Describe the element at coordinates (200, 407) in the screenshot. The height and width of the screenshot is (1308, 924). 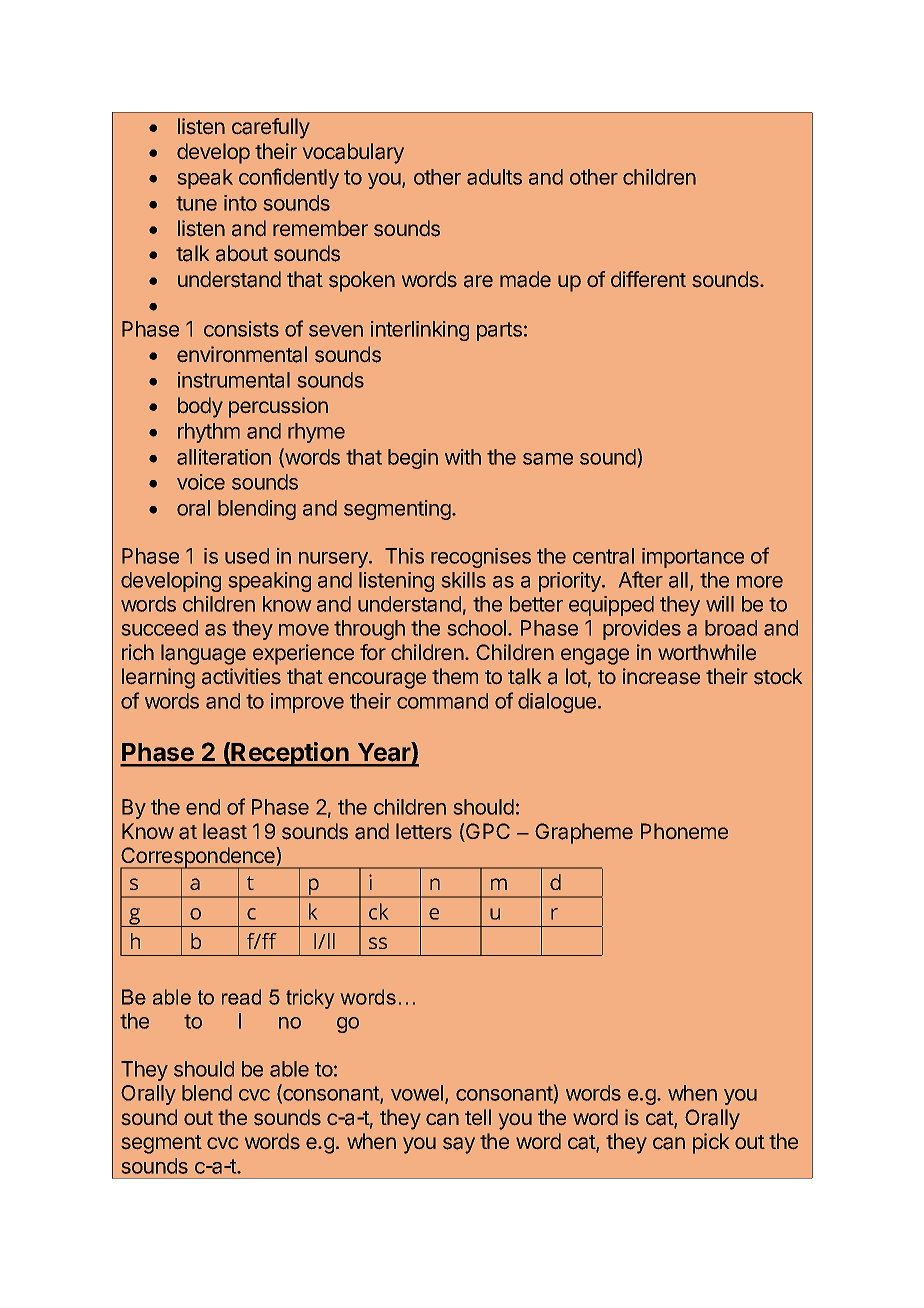
I see `body` at that location.
